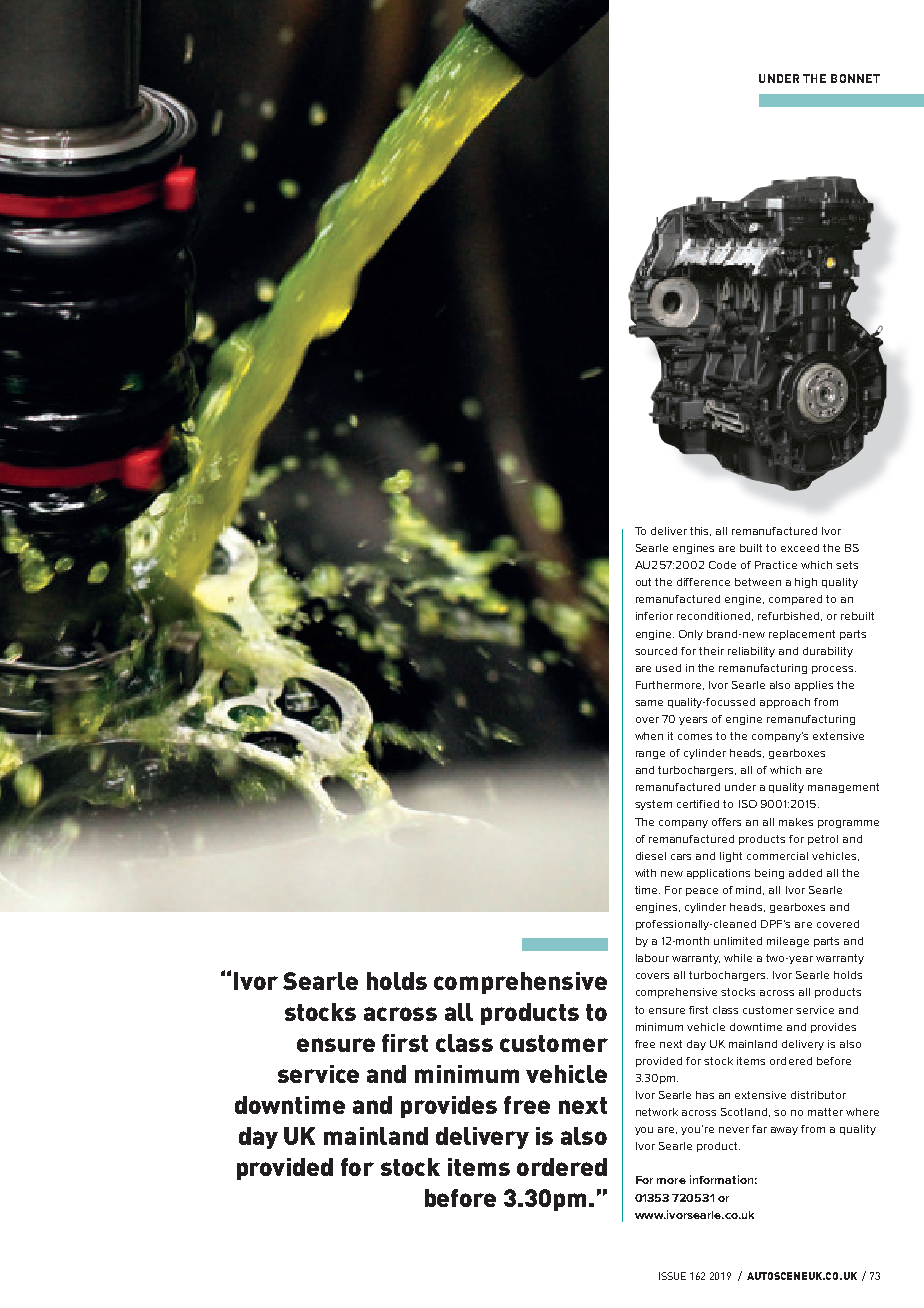 This image has width=924, height=1308. What do you see at coordinates (848, 824) in the image?
I see `programme` at bounding box center [848, 824].
